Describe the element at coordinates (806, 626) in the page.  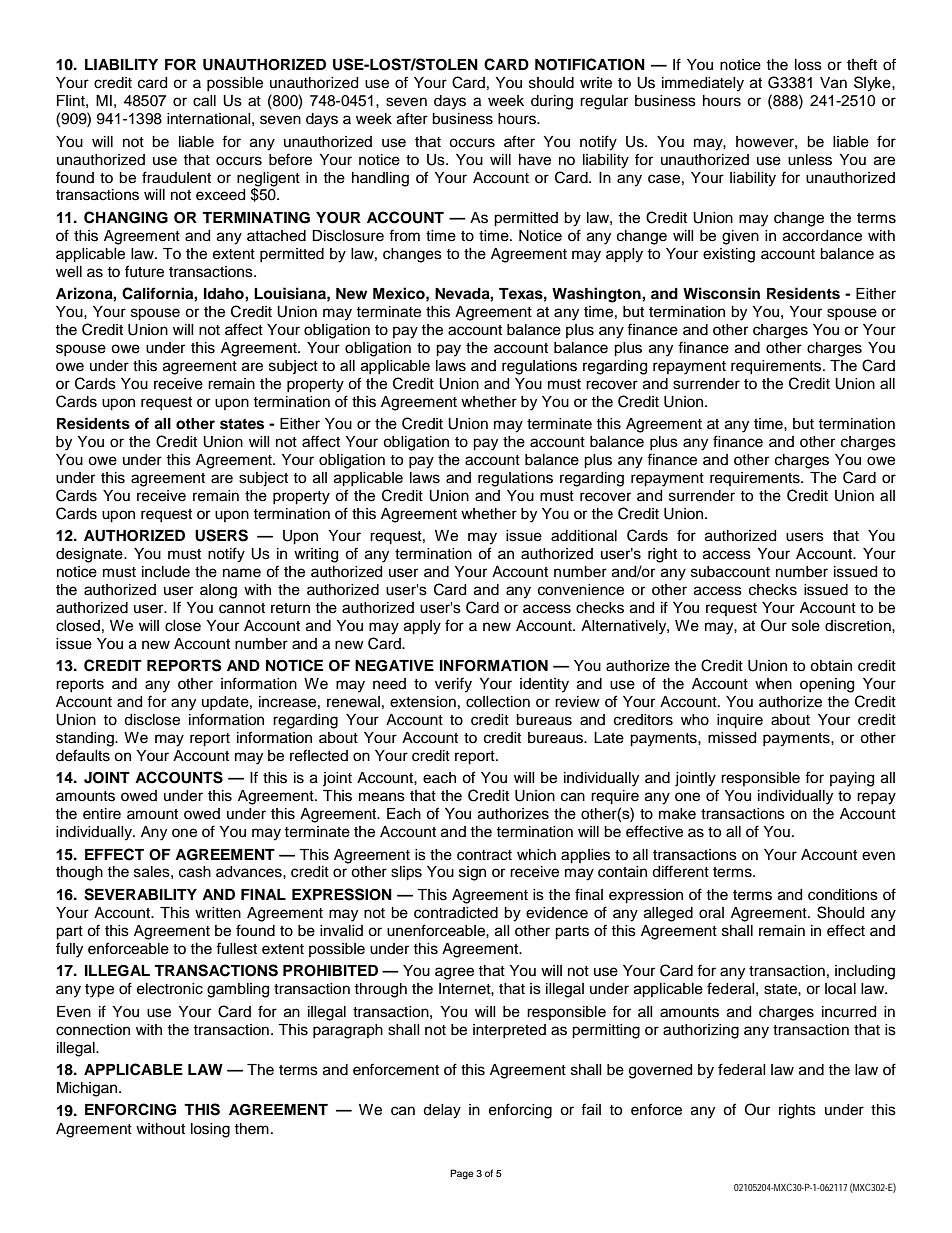
I see `sole` at that location.
